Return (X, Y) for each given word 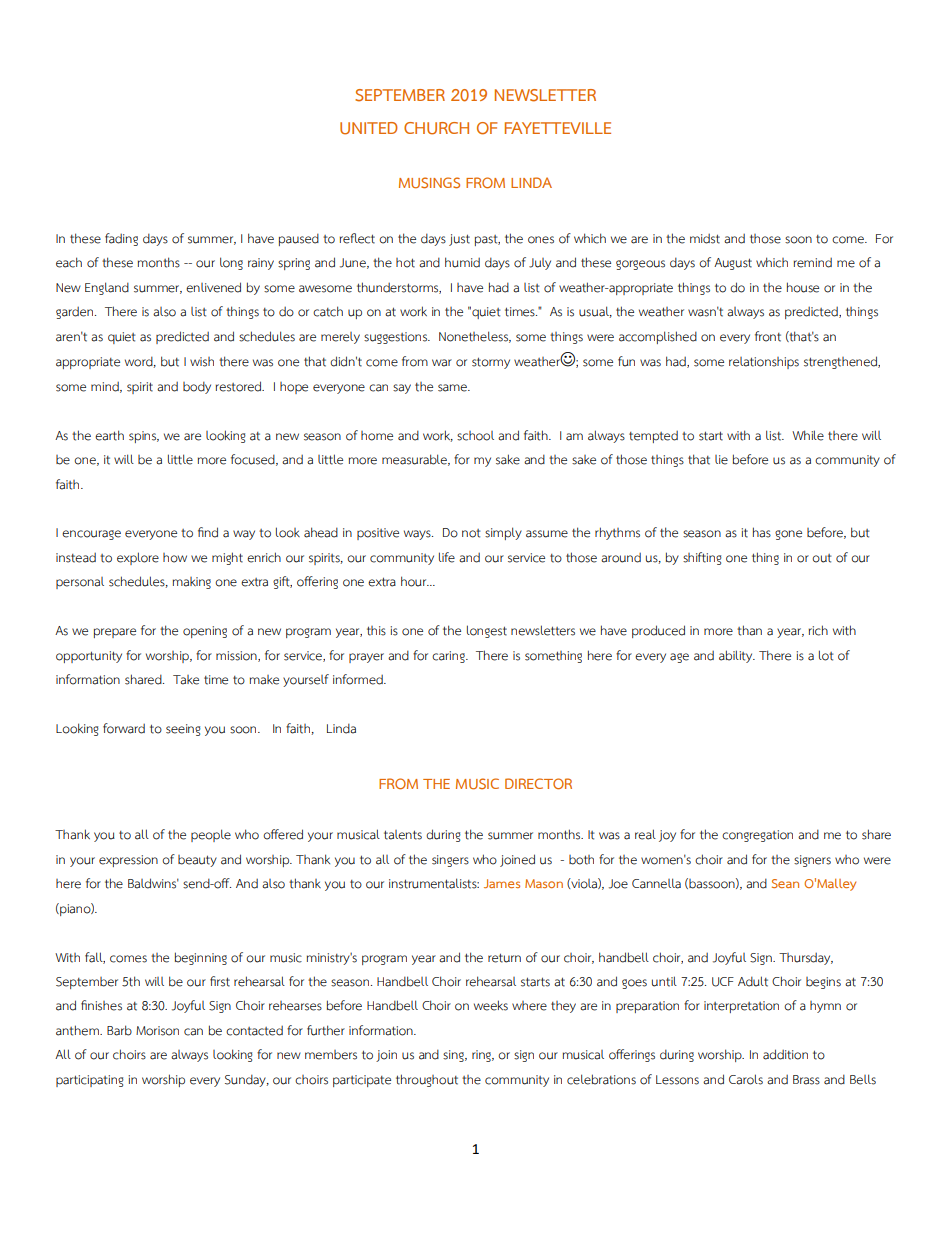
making (192, 583)
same (453, 388)
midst (705, 239)
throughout (427, 1080)
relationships (764, 363)
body (197, 387)
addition (785, 1054)
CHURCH (436, 128)
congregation (757, 836)
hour (415, 581)
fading (121, 239)
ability (737, 656)
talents (403, 835)
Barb (119, 1030)
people (211, 835)
